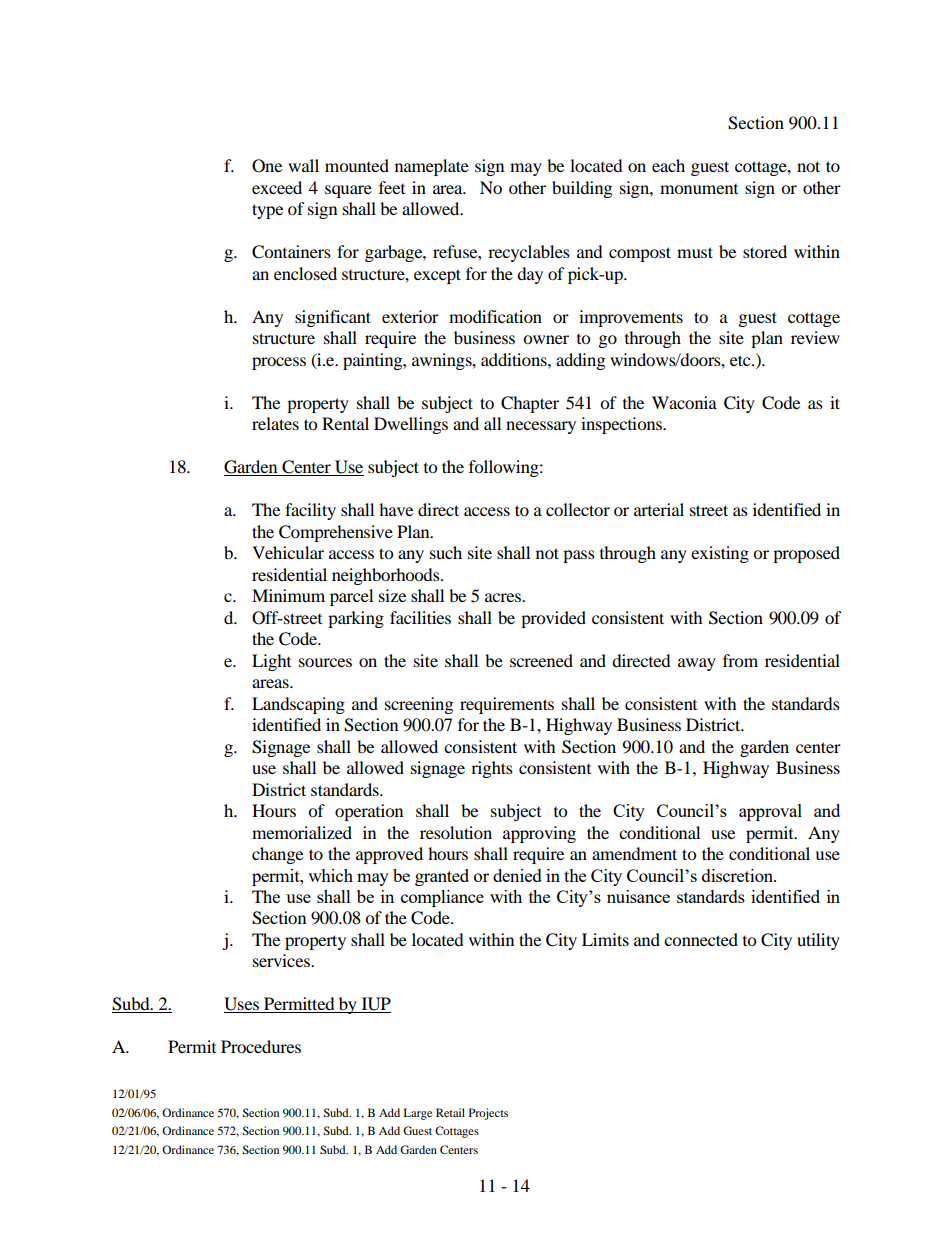 The width and height of the screenshot is (952, 1233). I want to click on sources, so click(325, 662).
